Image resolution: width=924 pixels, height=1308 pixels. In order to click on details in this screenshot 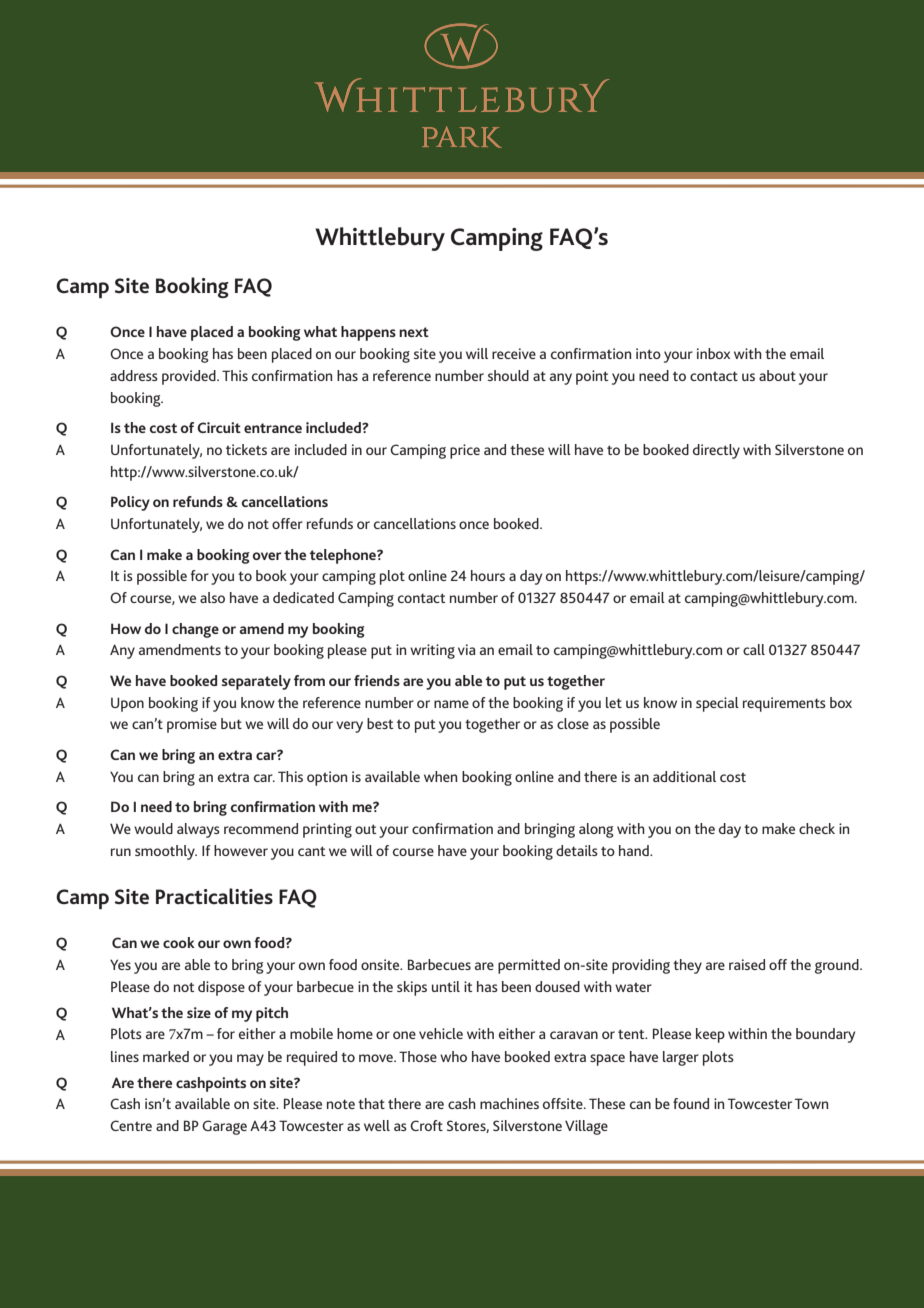, I will do `click(577, 850)`.
